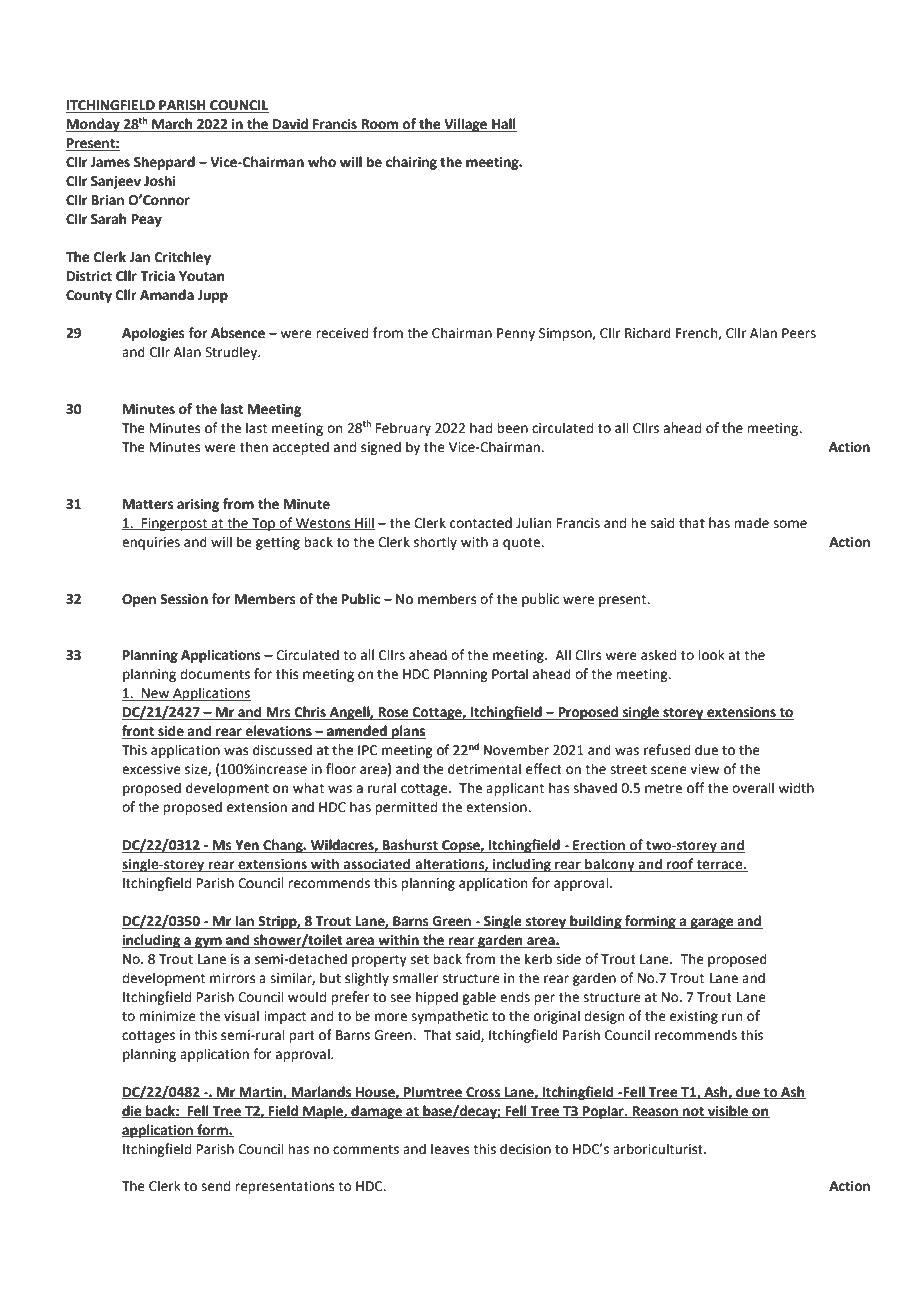  Describe the element at coordinates (215, 1186) in the screenshot. I see `send` at that location.
